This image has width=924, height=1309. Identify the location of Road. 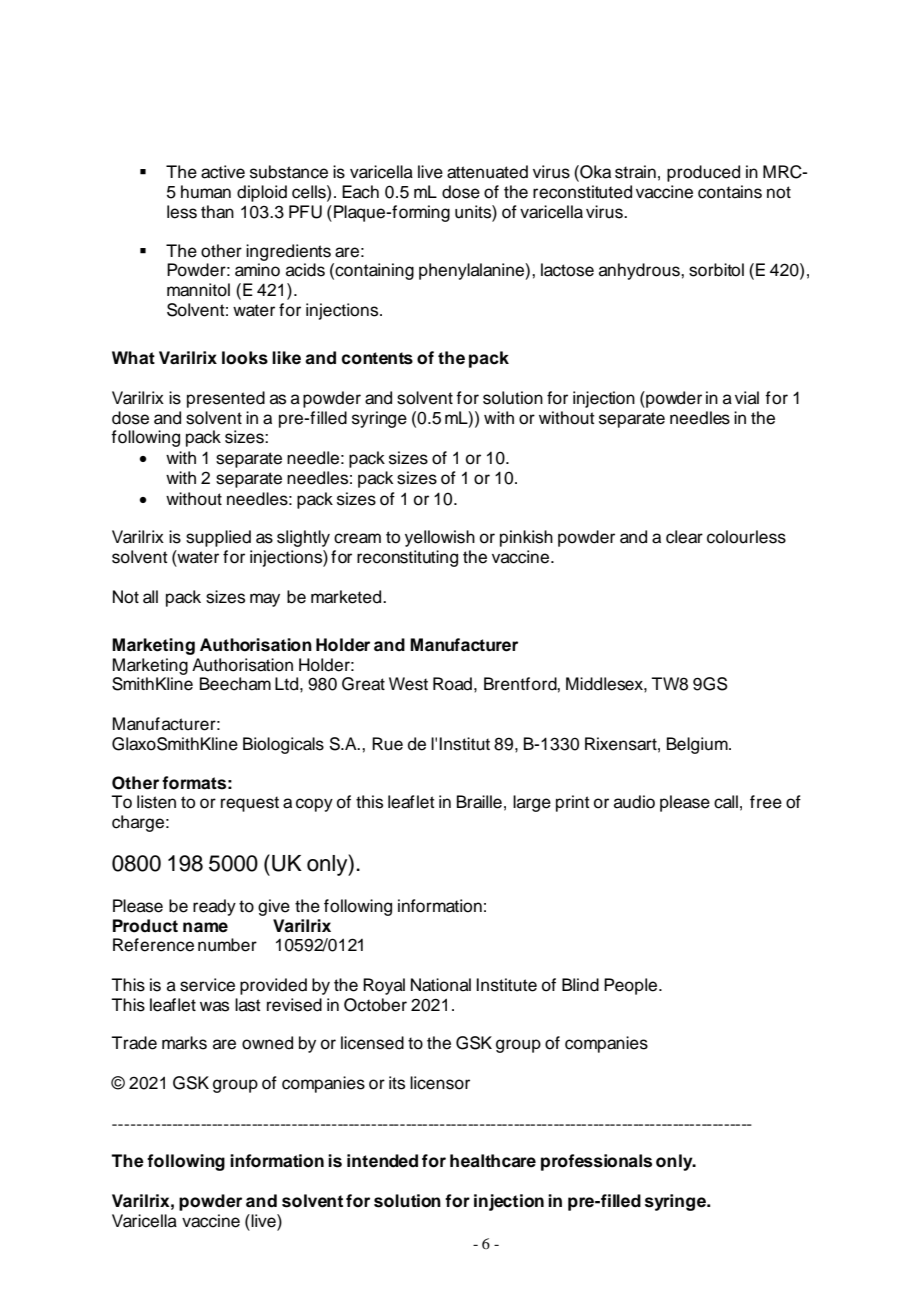
(452, 684).
